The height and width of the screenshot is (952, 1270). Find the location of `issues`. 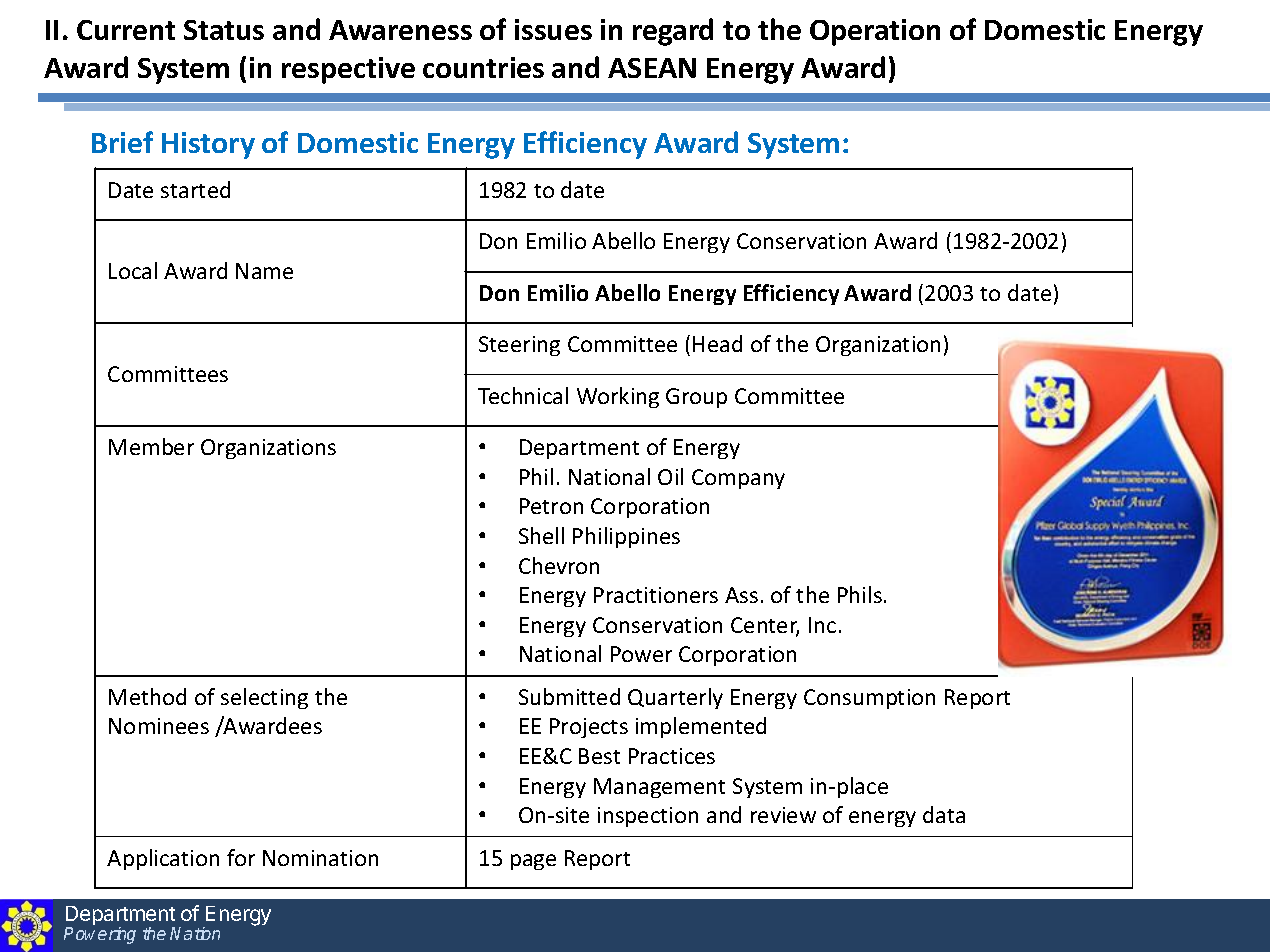

issues is located at coordinates (553, 29).
